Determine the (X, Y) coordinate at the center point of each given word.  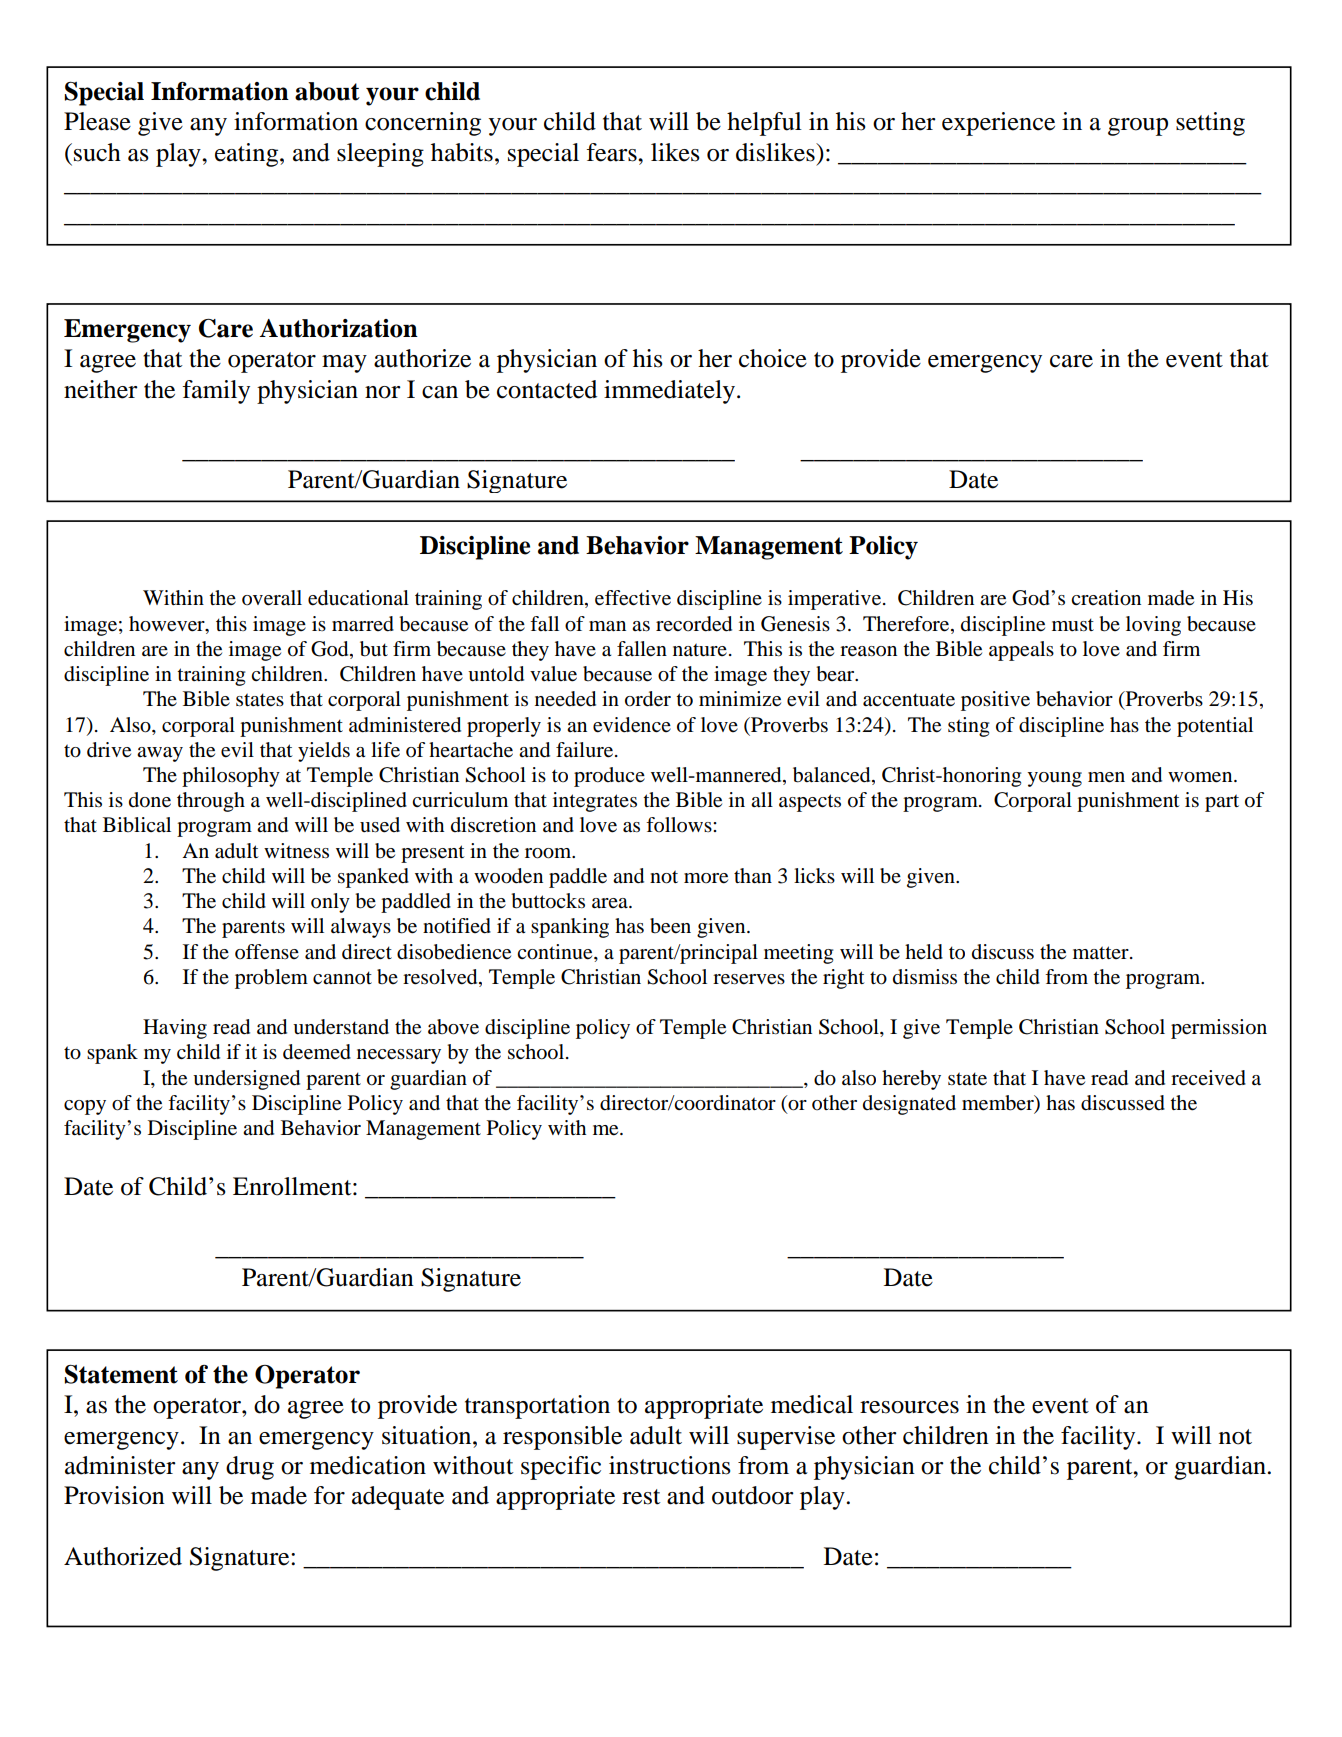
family (216, 392)
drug (250, 1468)
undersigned (246, 1080)
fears (612, 152)
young (1054, 779)
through (211, 802)
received (1208, 1078)
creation (1106, 598)
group (1138, 127)
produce (609, 777)
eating (248, 155)
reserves (749, 979)
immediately (669, 392)
